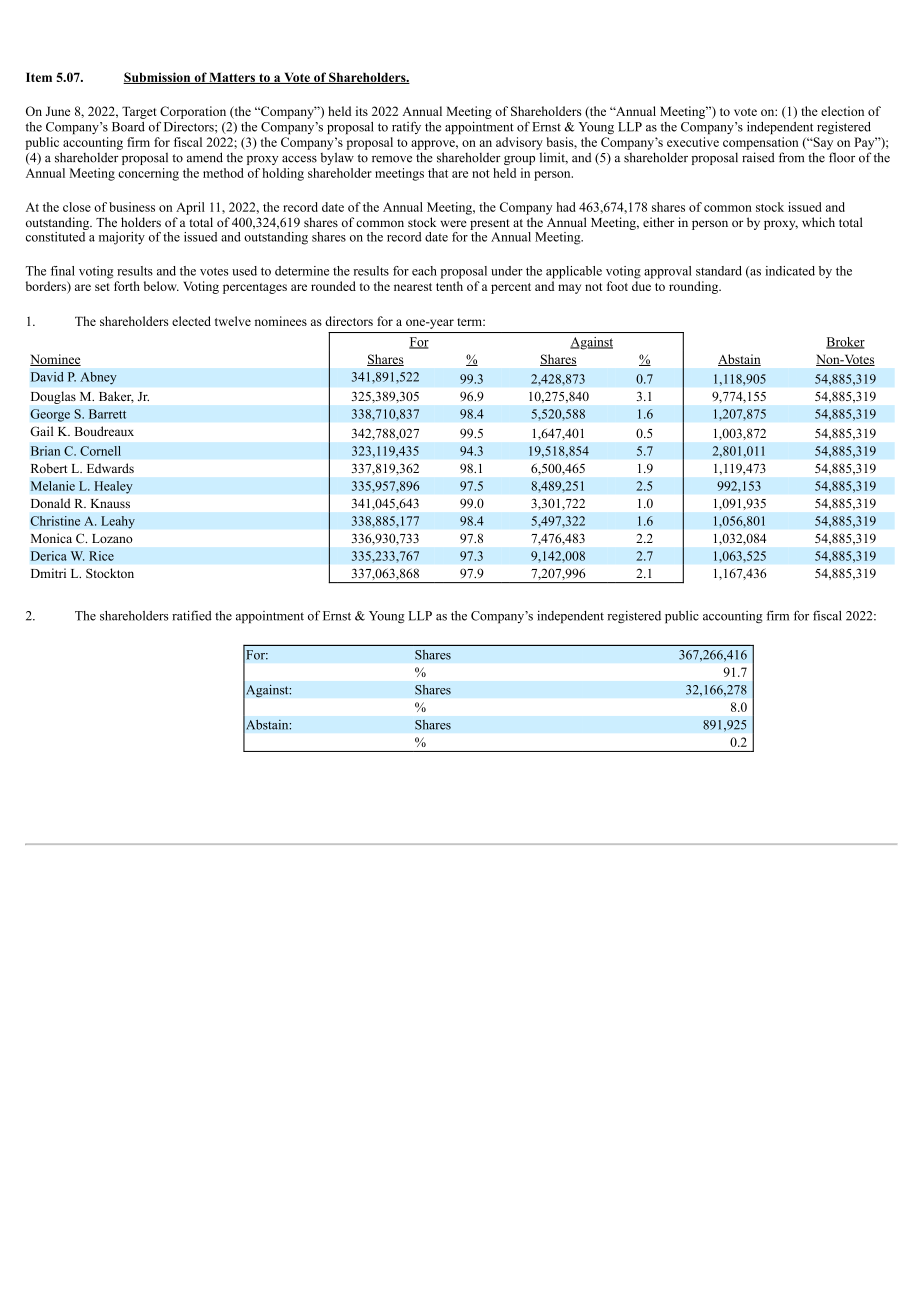 This page has width=924, height=1308. What do you see at coordinates (449, 286) in the page?
I see `tenth` at bounding box center [449, 286].
